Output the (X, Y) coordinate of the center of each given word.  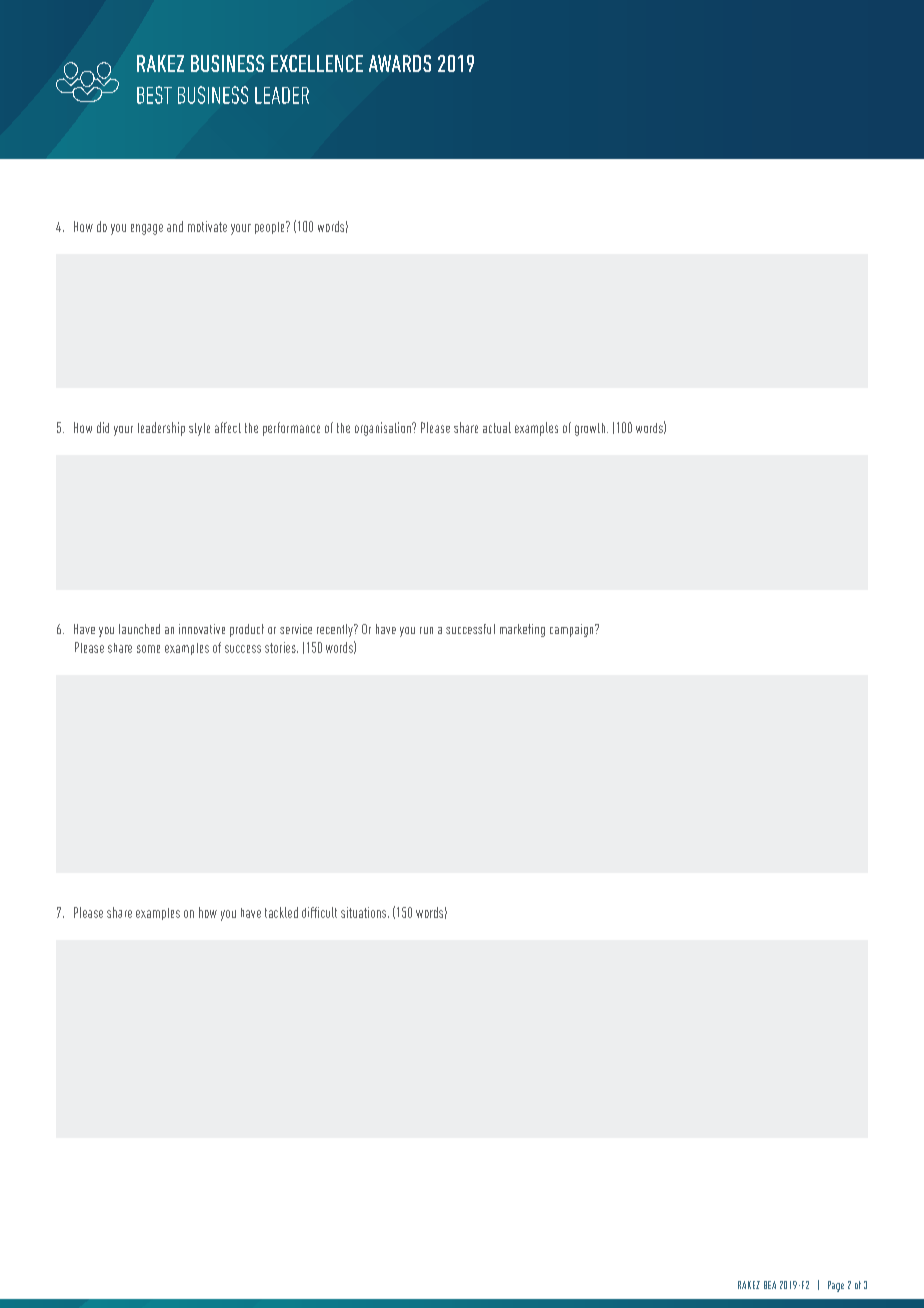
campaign (573, 630)
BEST (154, 95)
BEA (770, 1285)
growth (591, 429)
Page (836, 1286)
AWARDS (400, 63)
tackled (281, 912)
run (426, 630)
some (148, 649)
